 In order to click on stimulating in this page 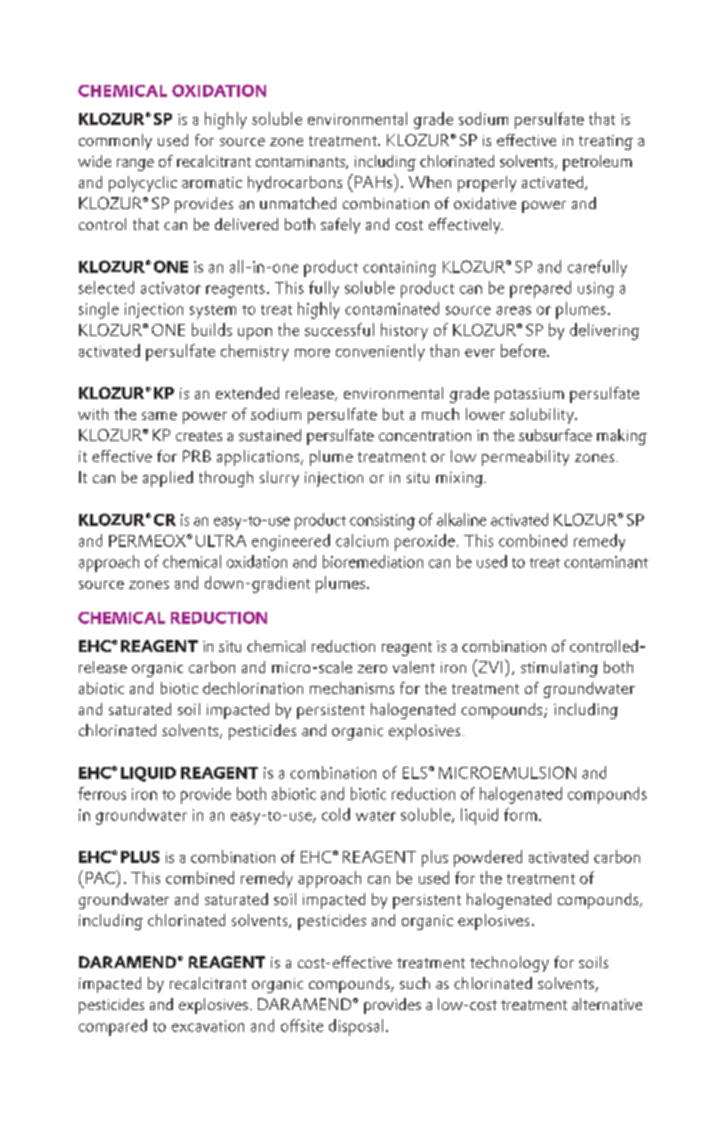, I will do `click(559, 669)`.
